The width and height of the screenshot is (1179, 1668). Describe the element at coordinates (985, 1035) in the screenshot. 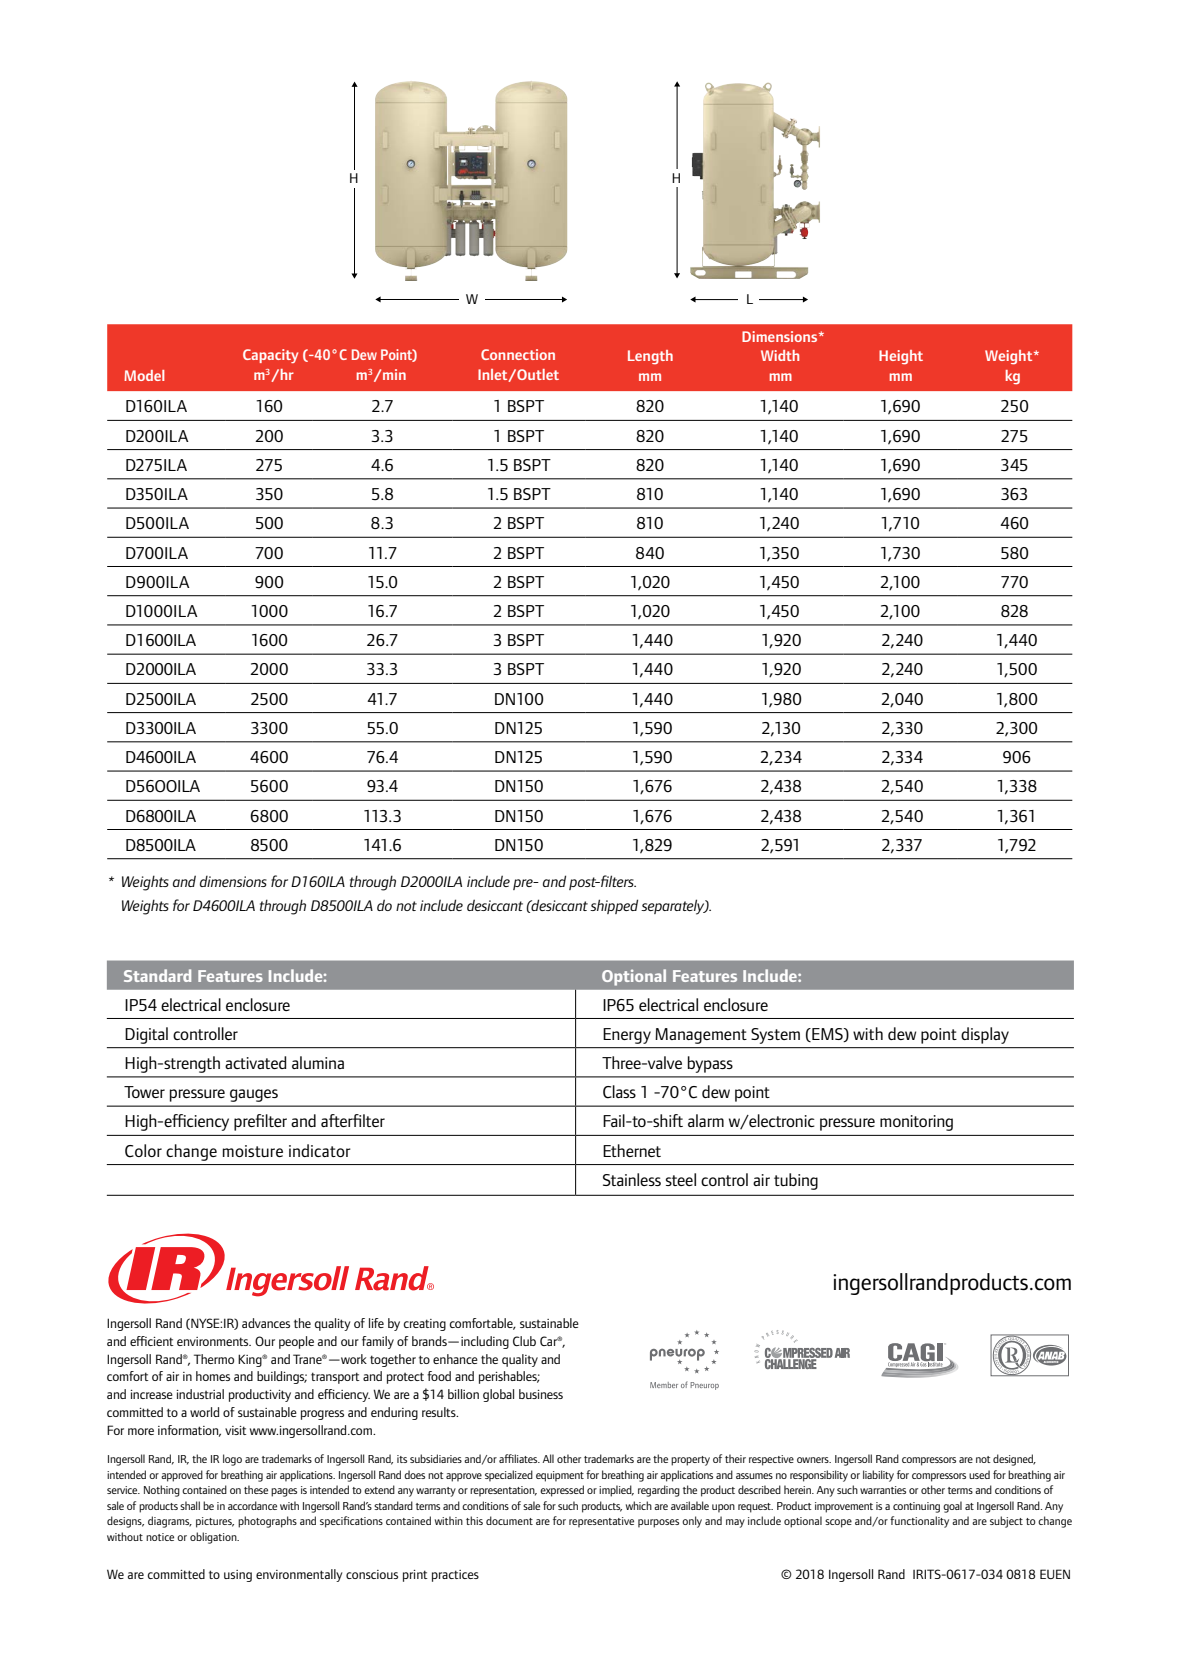

I see `display` at that location.
